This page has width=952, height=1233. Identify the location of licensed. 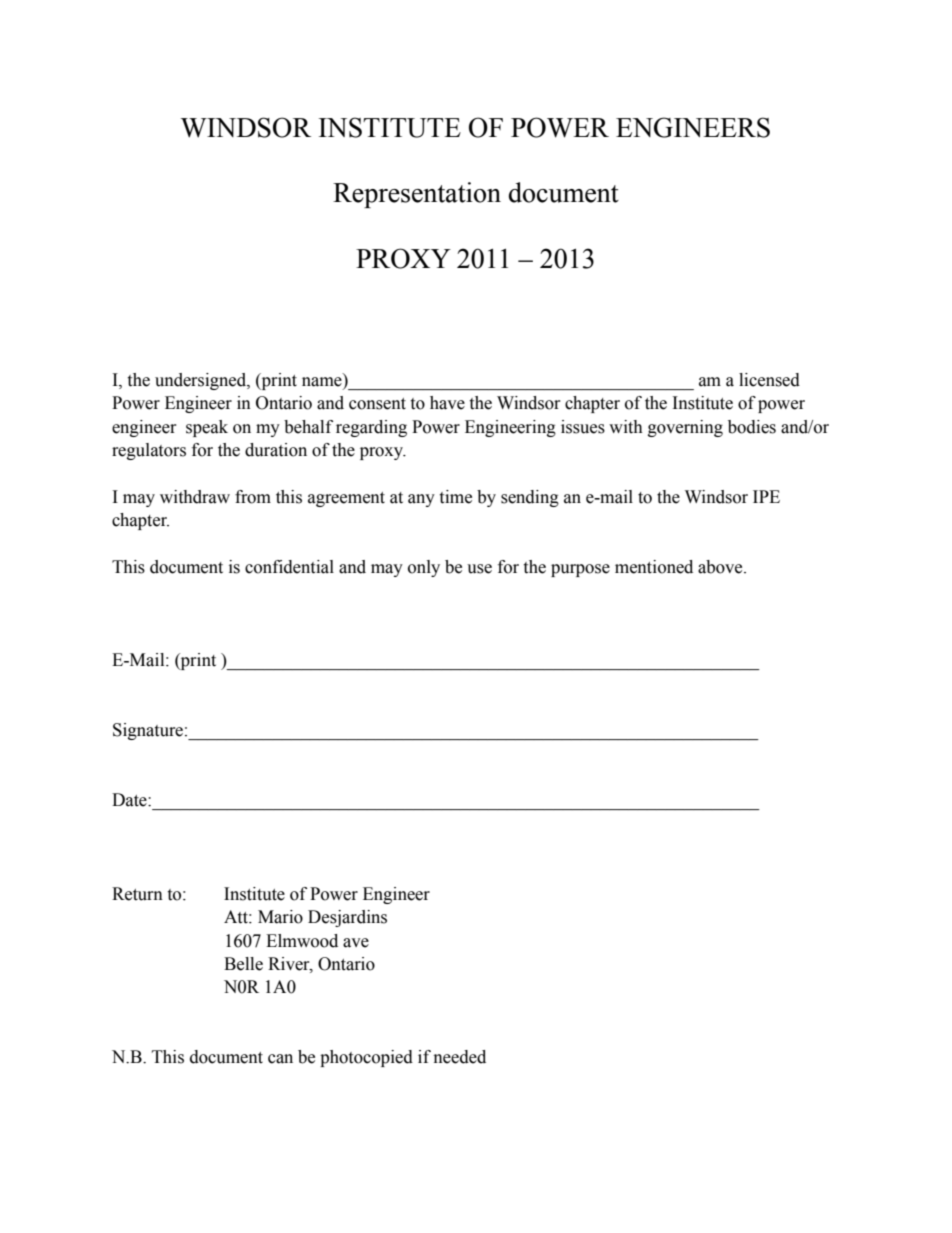
(769, 380).
